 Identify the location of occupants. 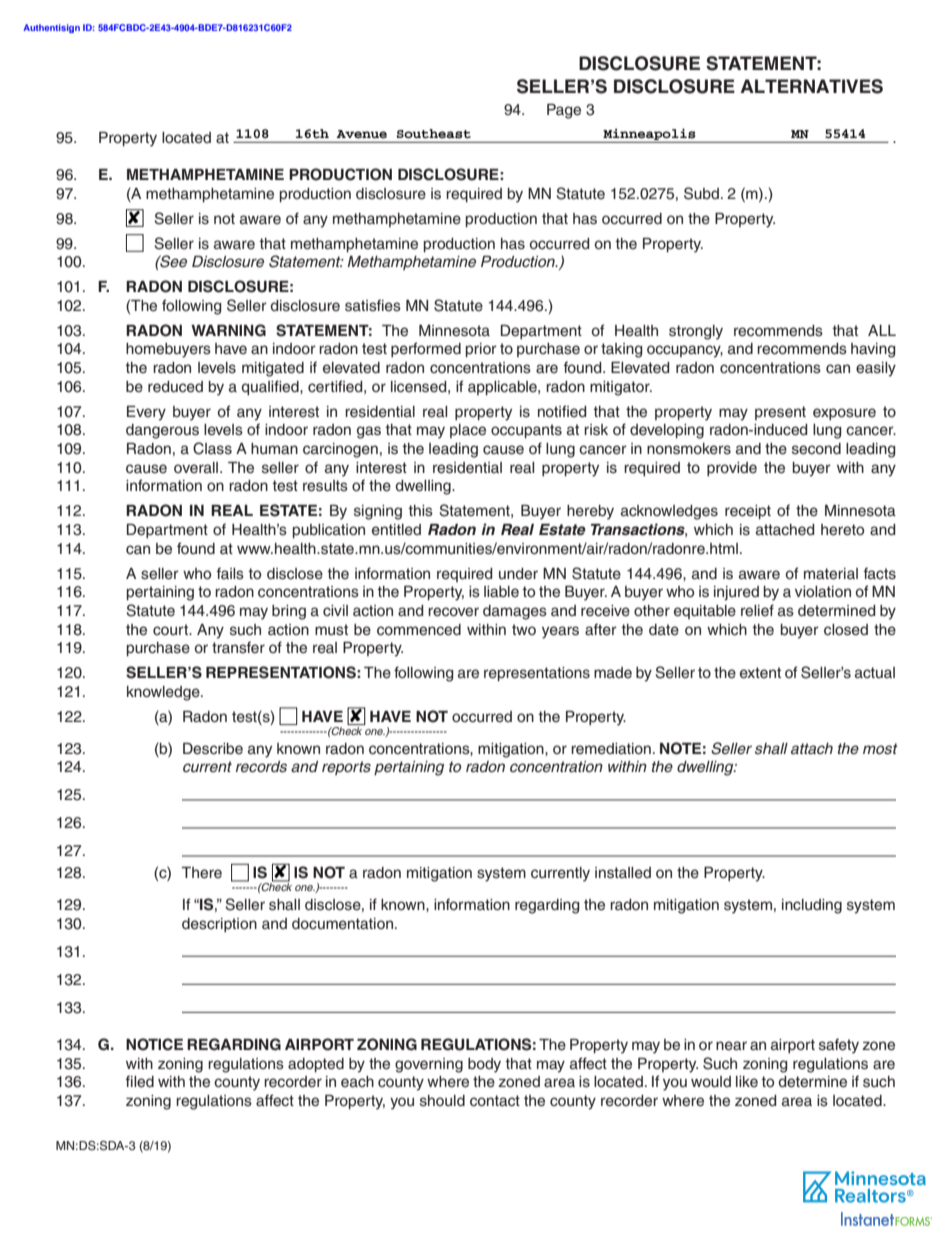
(526, 431).
